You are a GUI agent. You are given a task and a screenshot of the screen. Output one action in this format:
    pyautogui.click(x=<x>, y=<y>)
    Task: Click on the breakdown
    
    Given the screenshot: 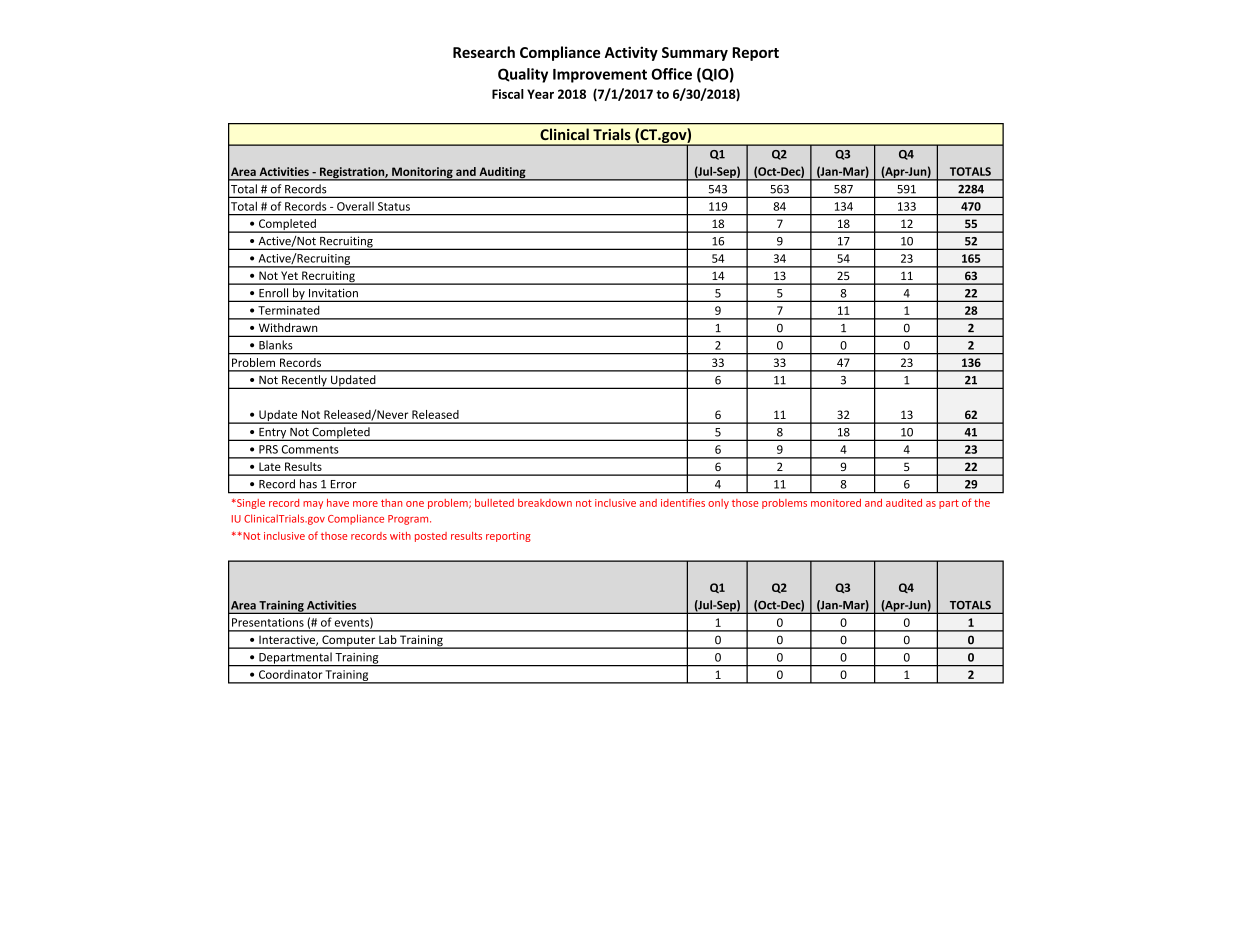 What is the action you would take?
    pyautogui.click(x=545, y=503)
